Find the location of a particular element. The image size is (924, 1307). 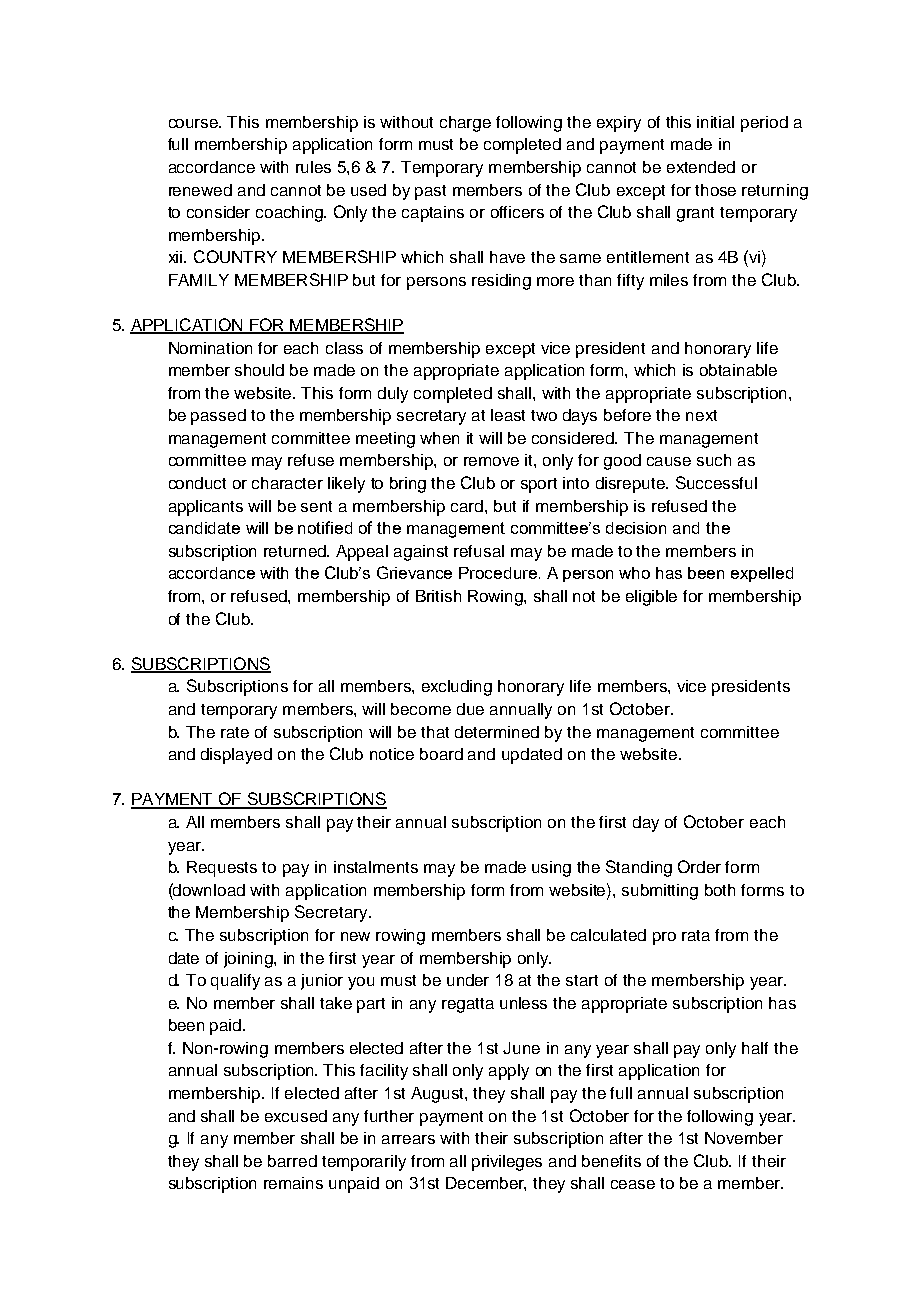

renewed is located at coordinates (200, 190).
